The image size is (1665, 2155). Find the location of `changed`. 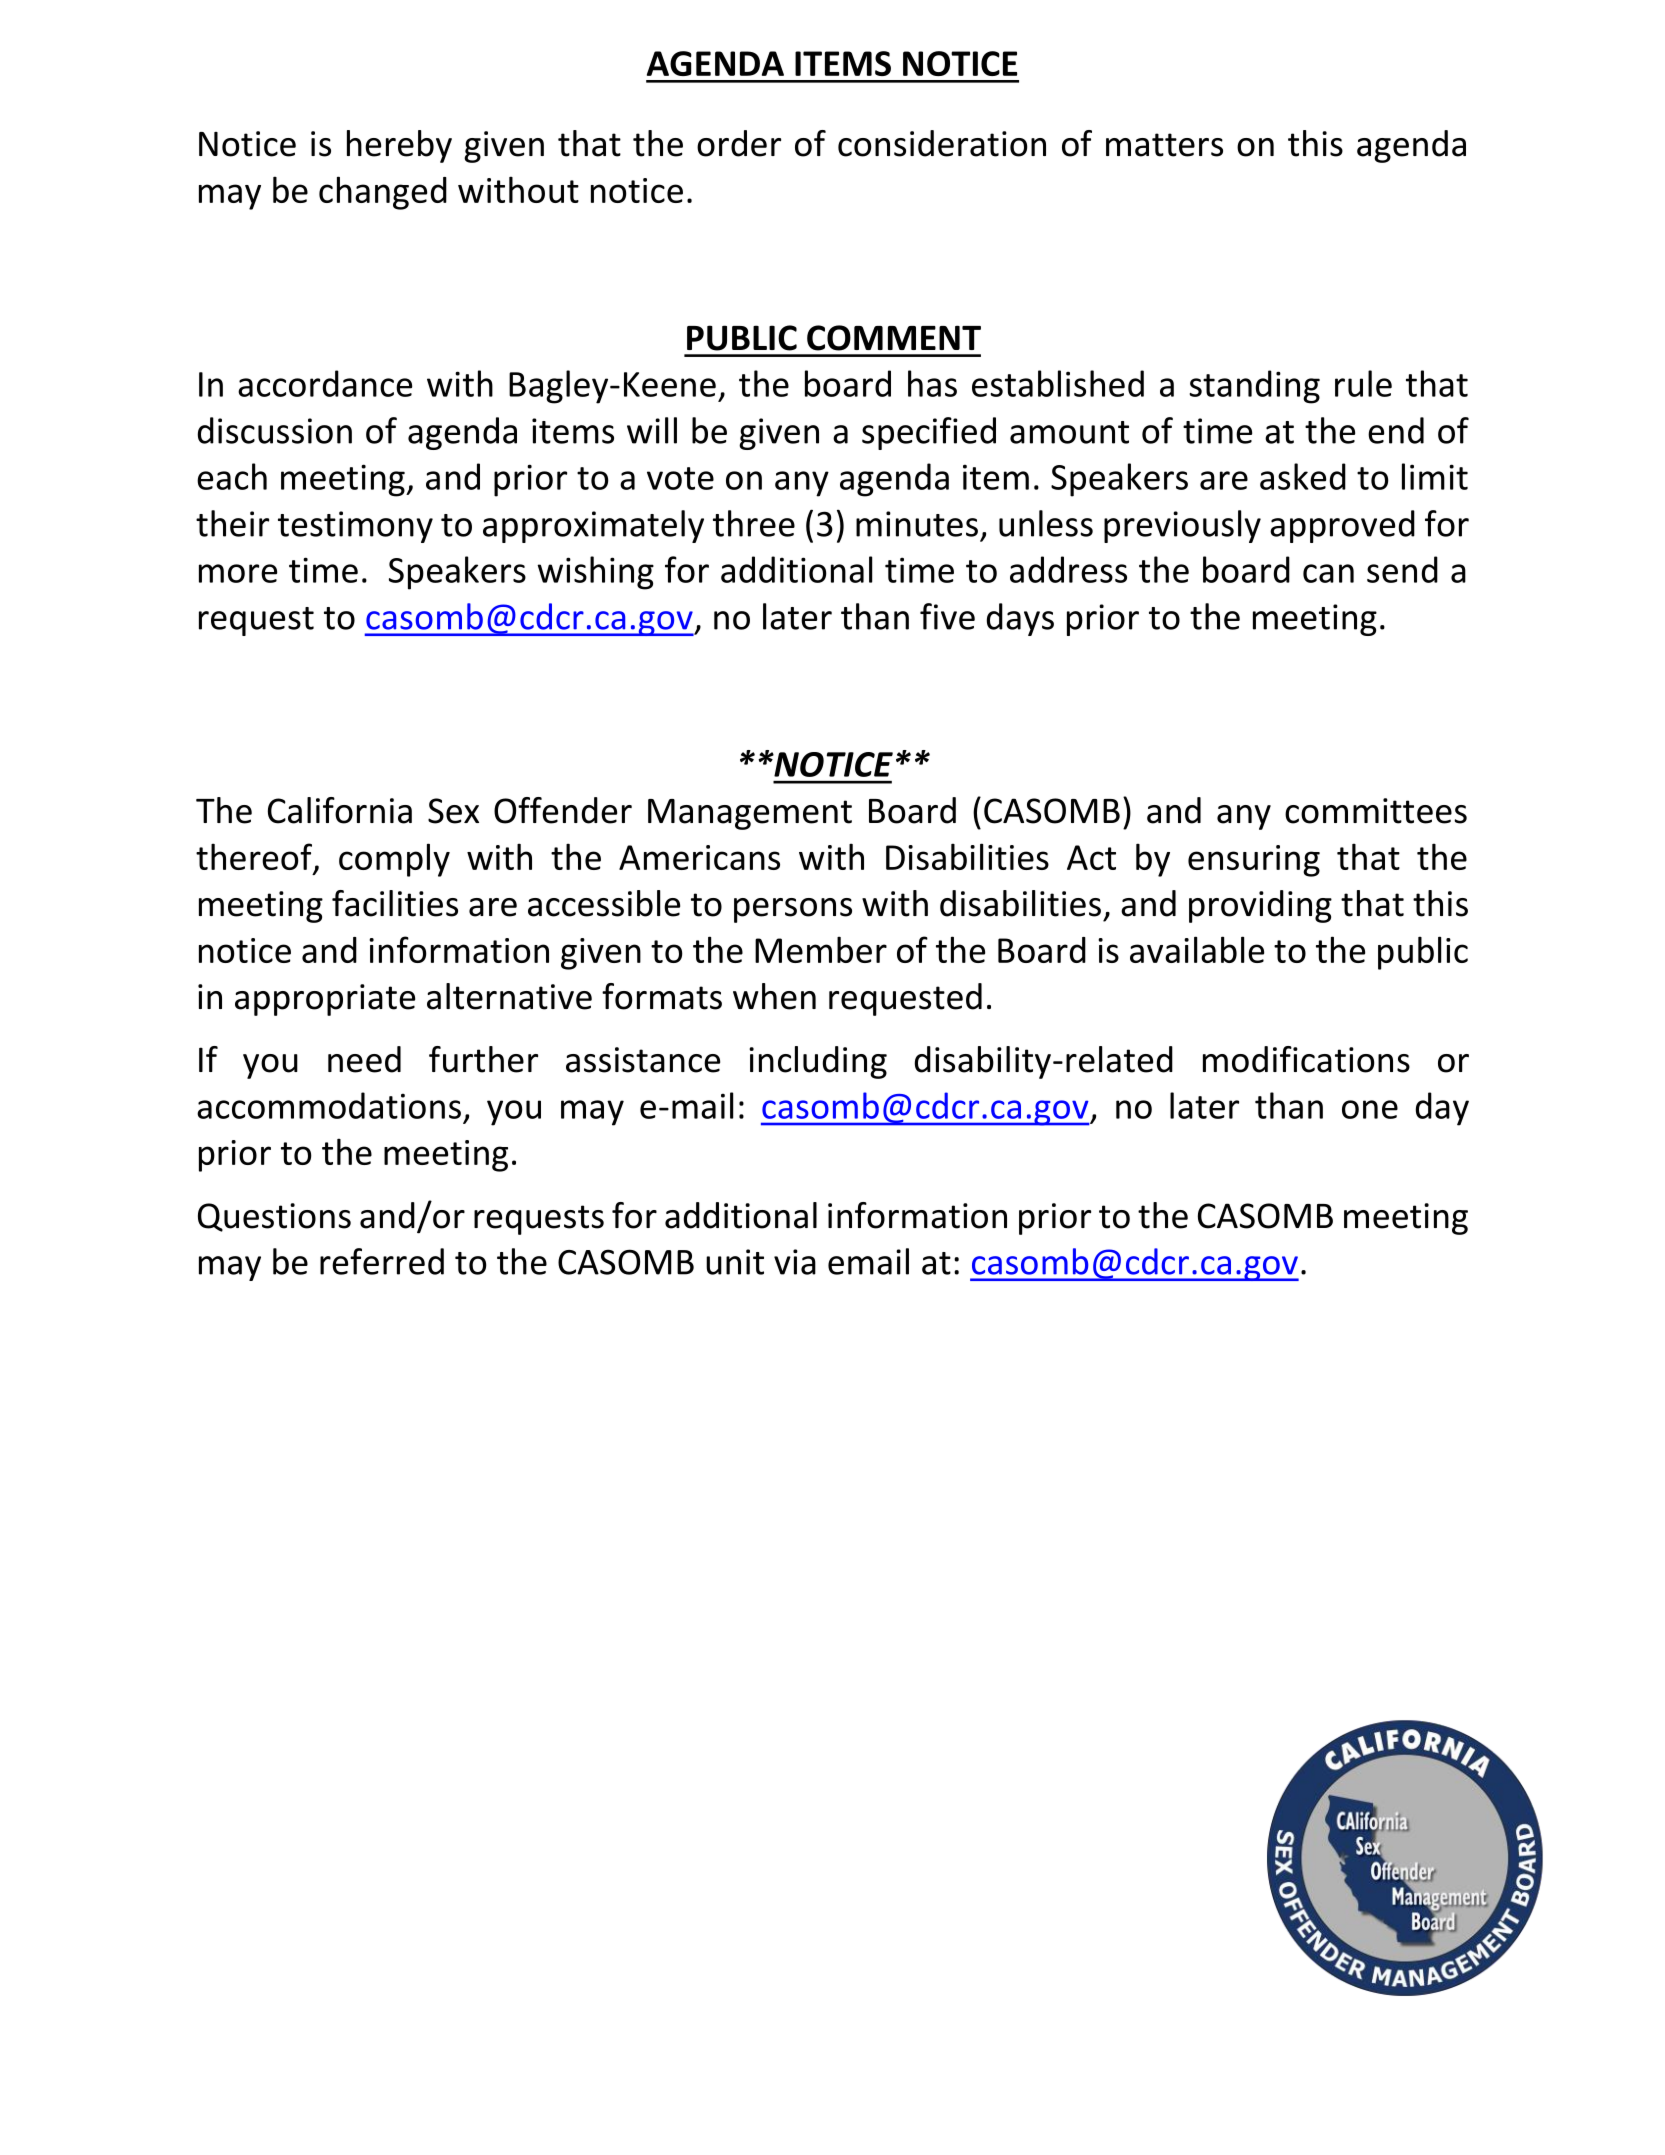

changed is located at coordinates (383, 193).
